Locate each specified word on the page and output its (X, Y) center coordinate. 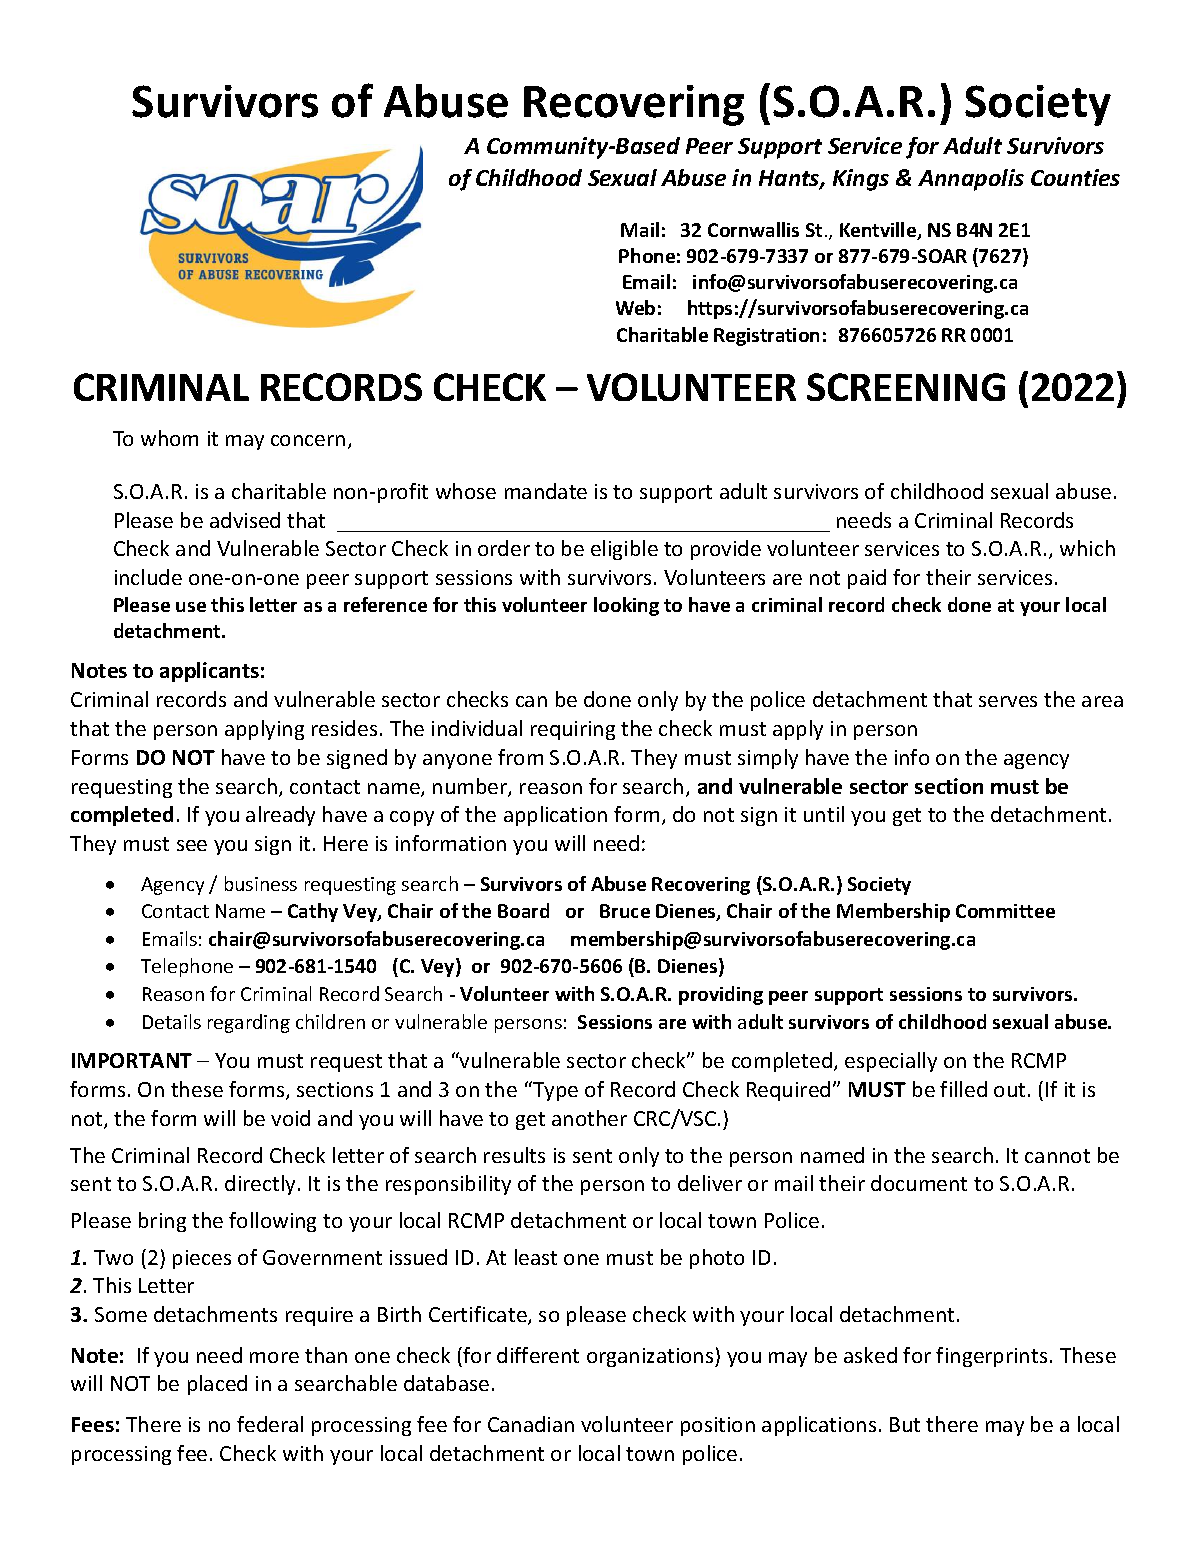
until (824, 814)
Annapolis (971, 180)
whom (169, 438)
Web (635, 307)
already (280, 816)
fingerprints (991, 1357)
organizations (651, 1357)
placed (217, 1385)
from (520, 757)
